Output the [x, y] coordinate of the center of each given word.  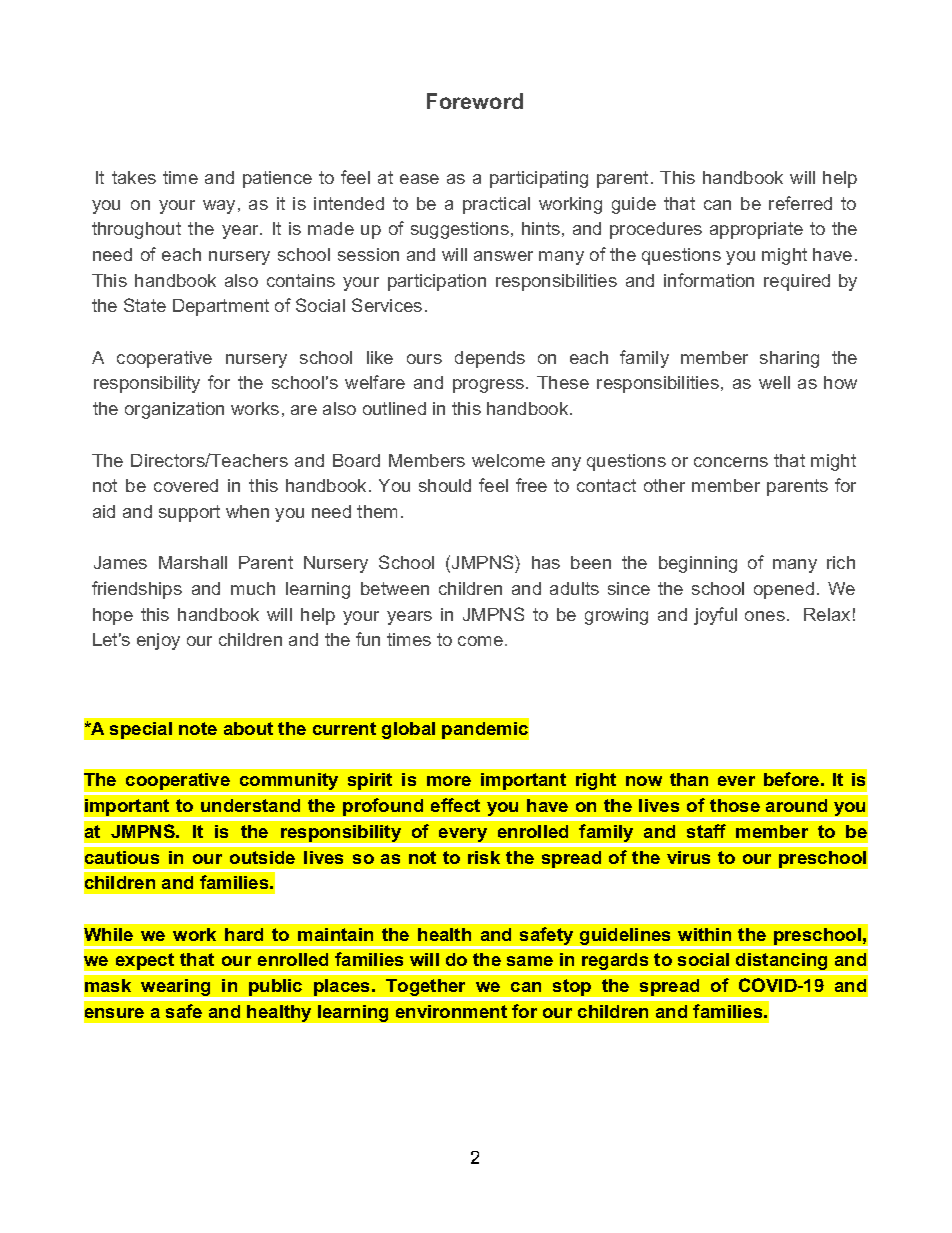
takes [134, 177]
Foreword [475, 101]
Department [221, 307]
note [198, 728]
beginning [698, 564]
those [735, 805]
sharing [789, 359]
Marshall [193, 562]
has [546, 562]
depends [490, 359]
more [449, 781]
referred [800, 203]
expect [145, 961]
